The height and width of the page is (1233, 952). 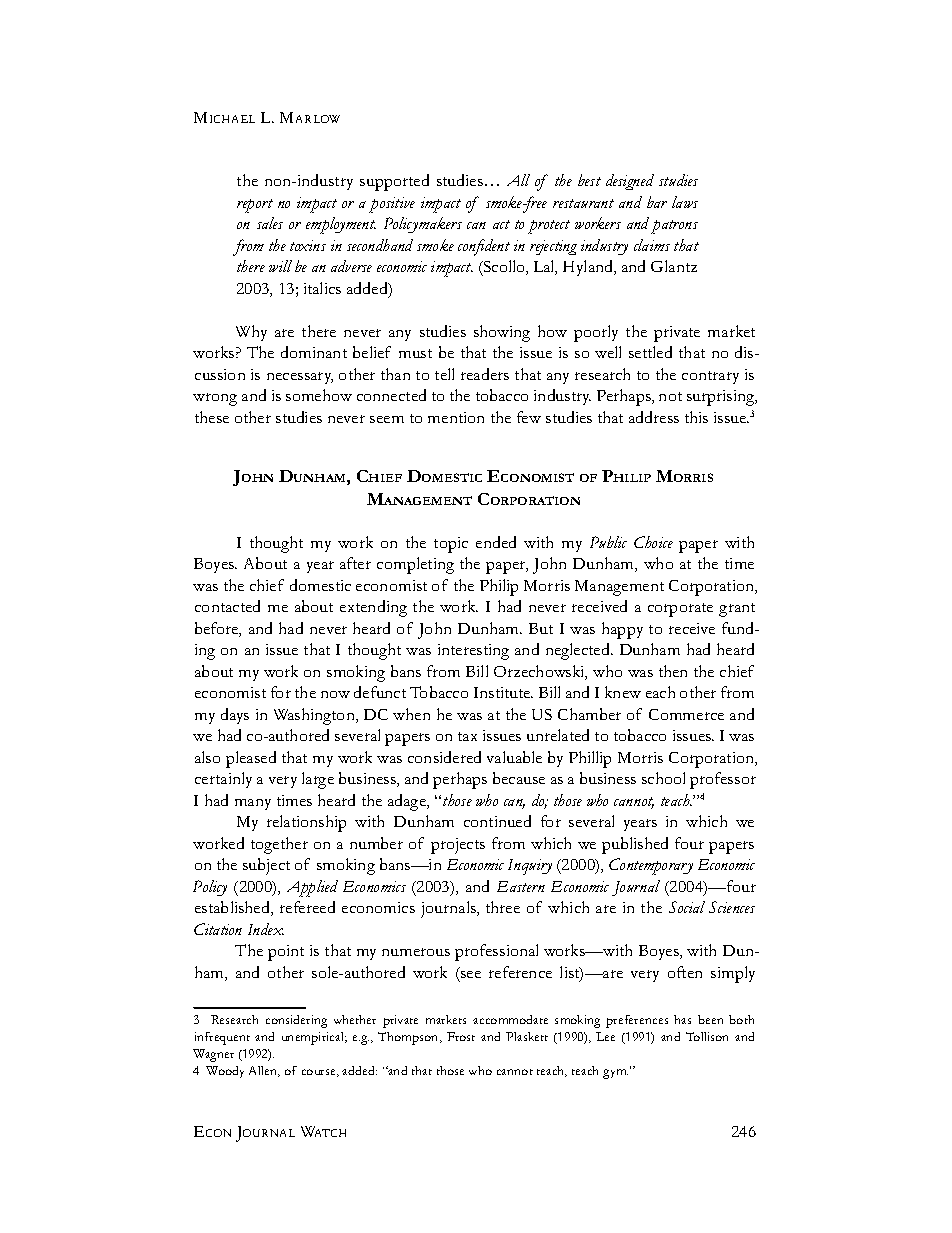 What do you see at coordinates (467, 736) in the page?
I see `tax` at bounding box center [467, 736].
